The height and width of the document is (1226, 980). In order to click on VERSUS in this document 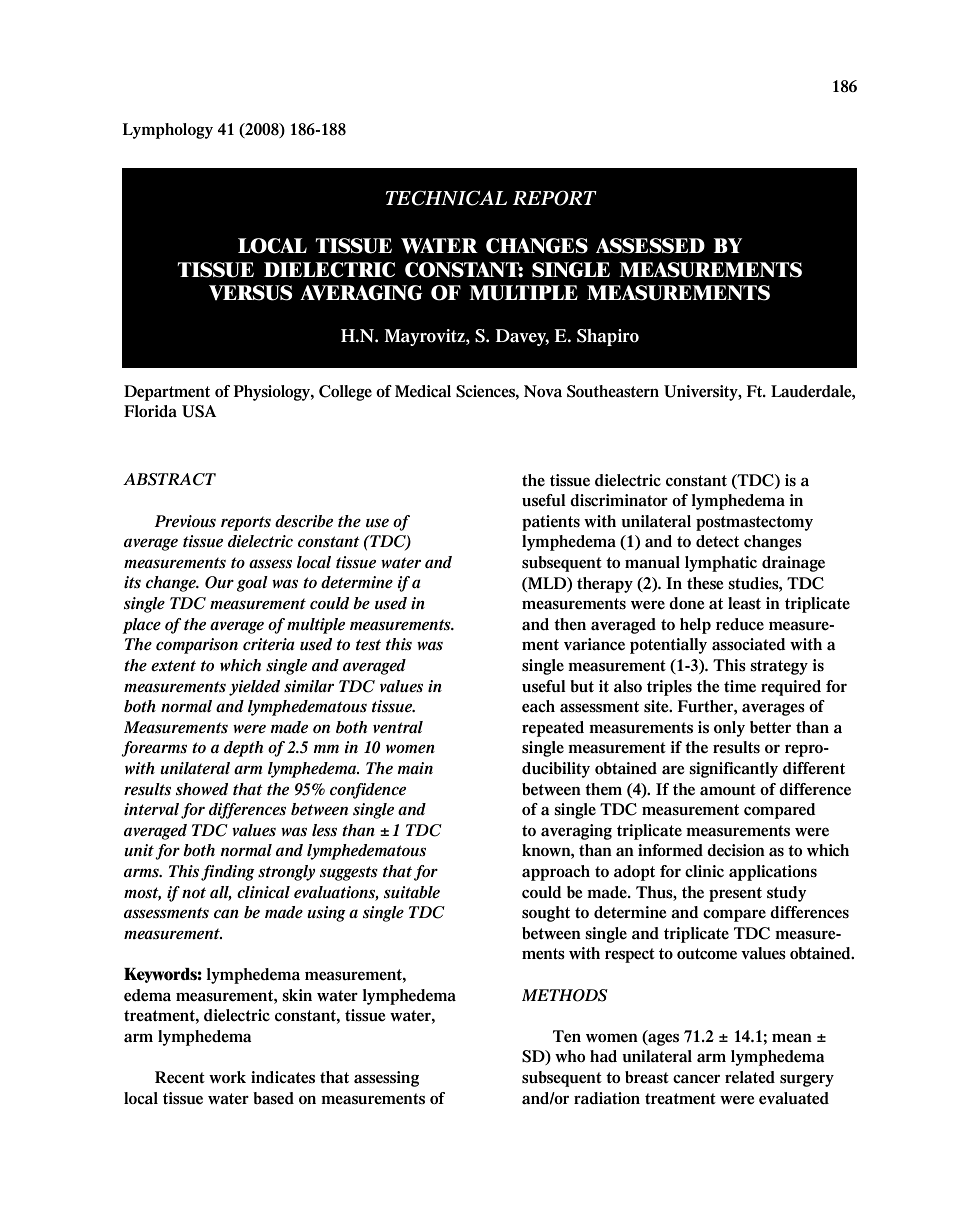, I will do `click(251, 293)`.
